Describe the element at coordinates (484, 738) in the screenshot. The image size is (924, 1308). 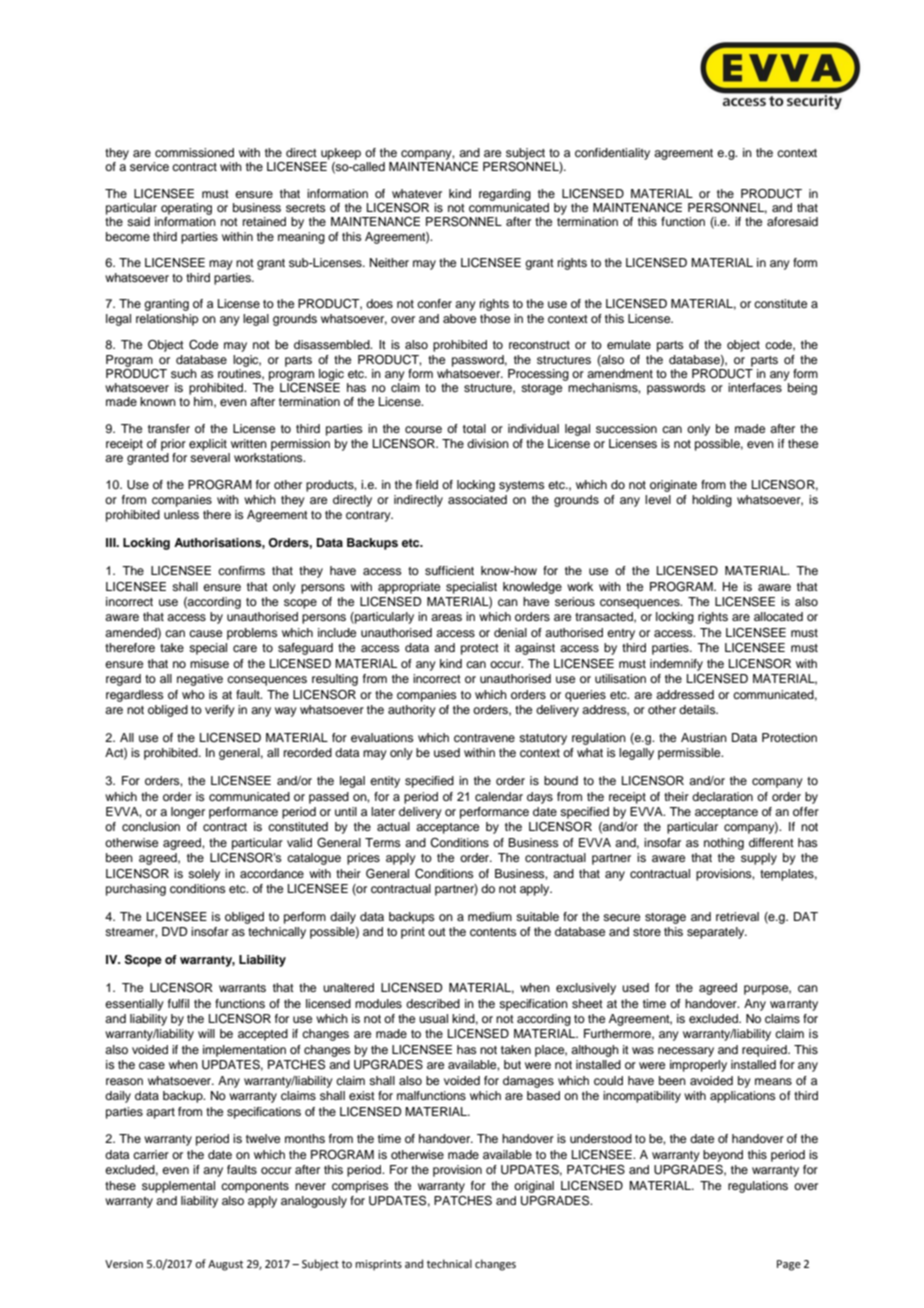
I see `contravene` at that location.
